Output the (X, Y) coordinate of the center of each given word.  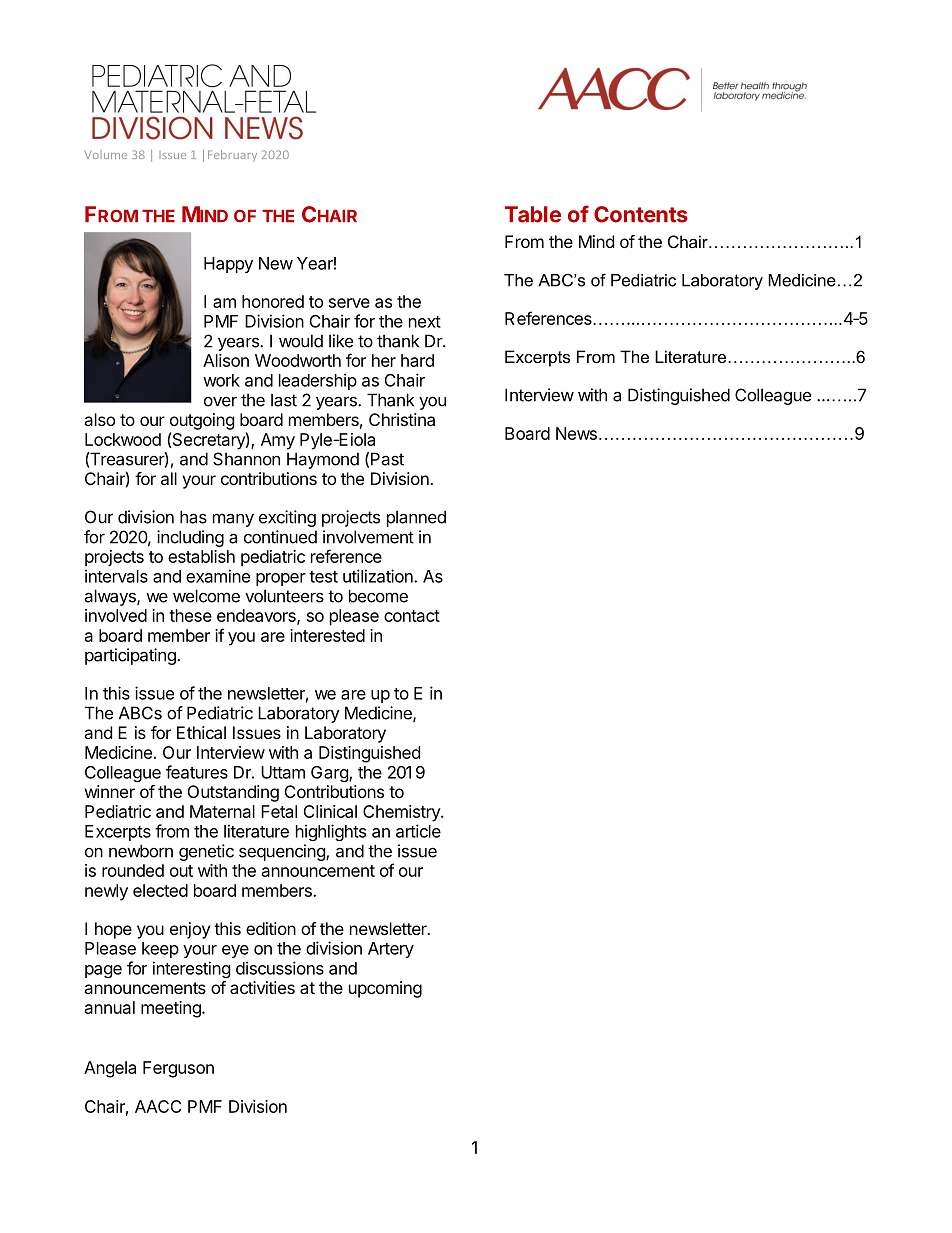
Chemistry (402, 813)
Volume (106, 154)
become (378, 596)
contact (412, 616)
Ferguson (178, 1069)
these (190, 615)
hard (417, 360)
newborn (141, 851)
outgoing (202, 421)
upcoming (385, 989)
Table (533, 214)
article (418, 831)
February (232, 156)
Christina (402, 419)
